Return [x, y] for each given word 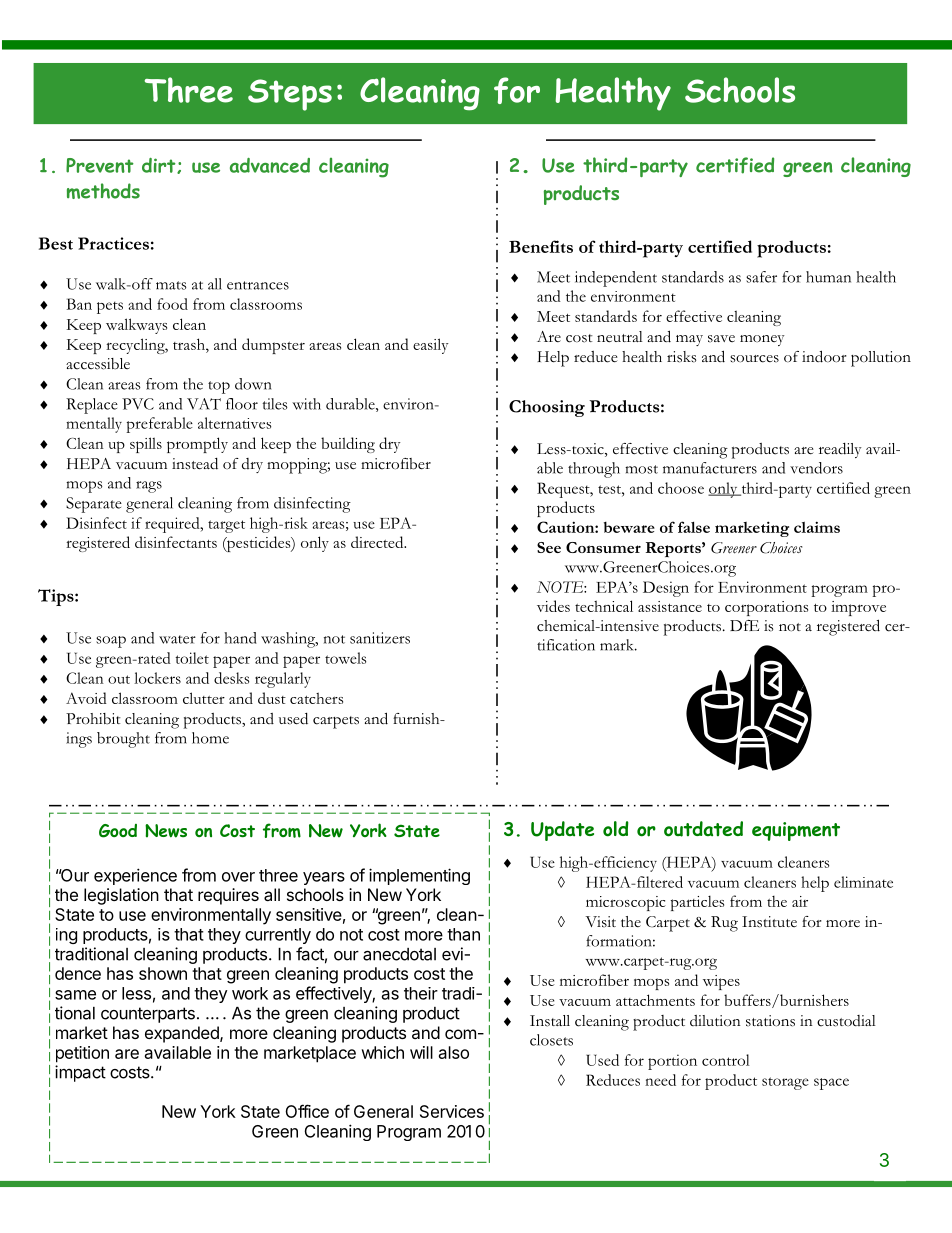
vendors [816, 468]
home [210, 738]
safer [761, 277]
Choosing [547, 408]
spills [146, 445]
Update [562, 831]
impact [80, 1073]
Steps [290, 95]
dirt [160, 166]
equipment [796, 831]
